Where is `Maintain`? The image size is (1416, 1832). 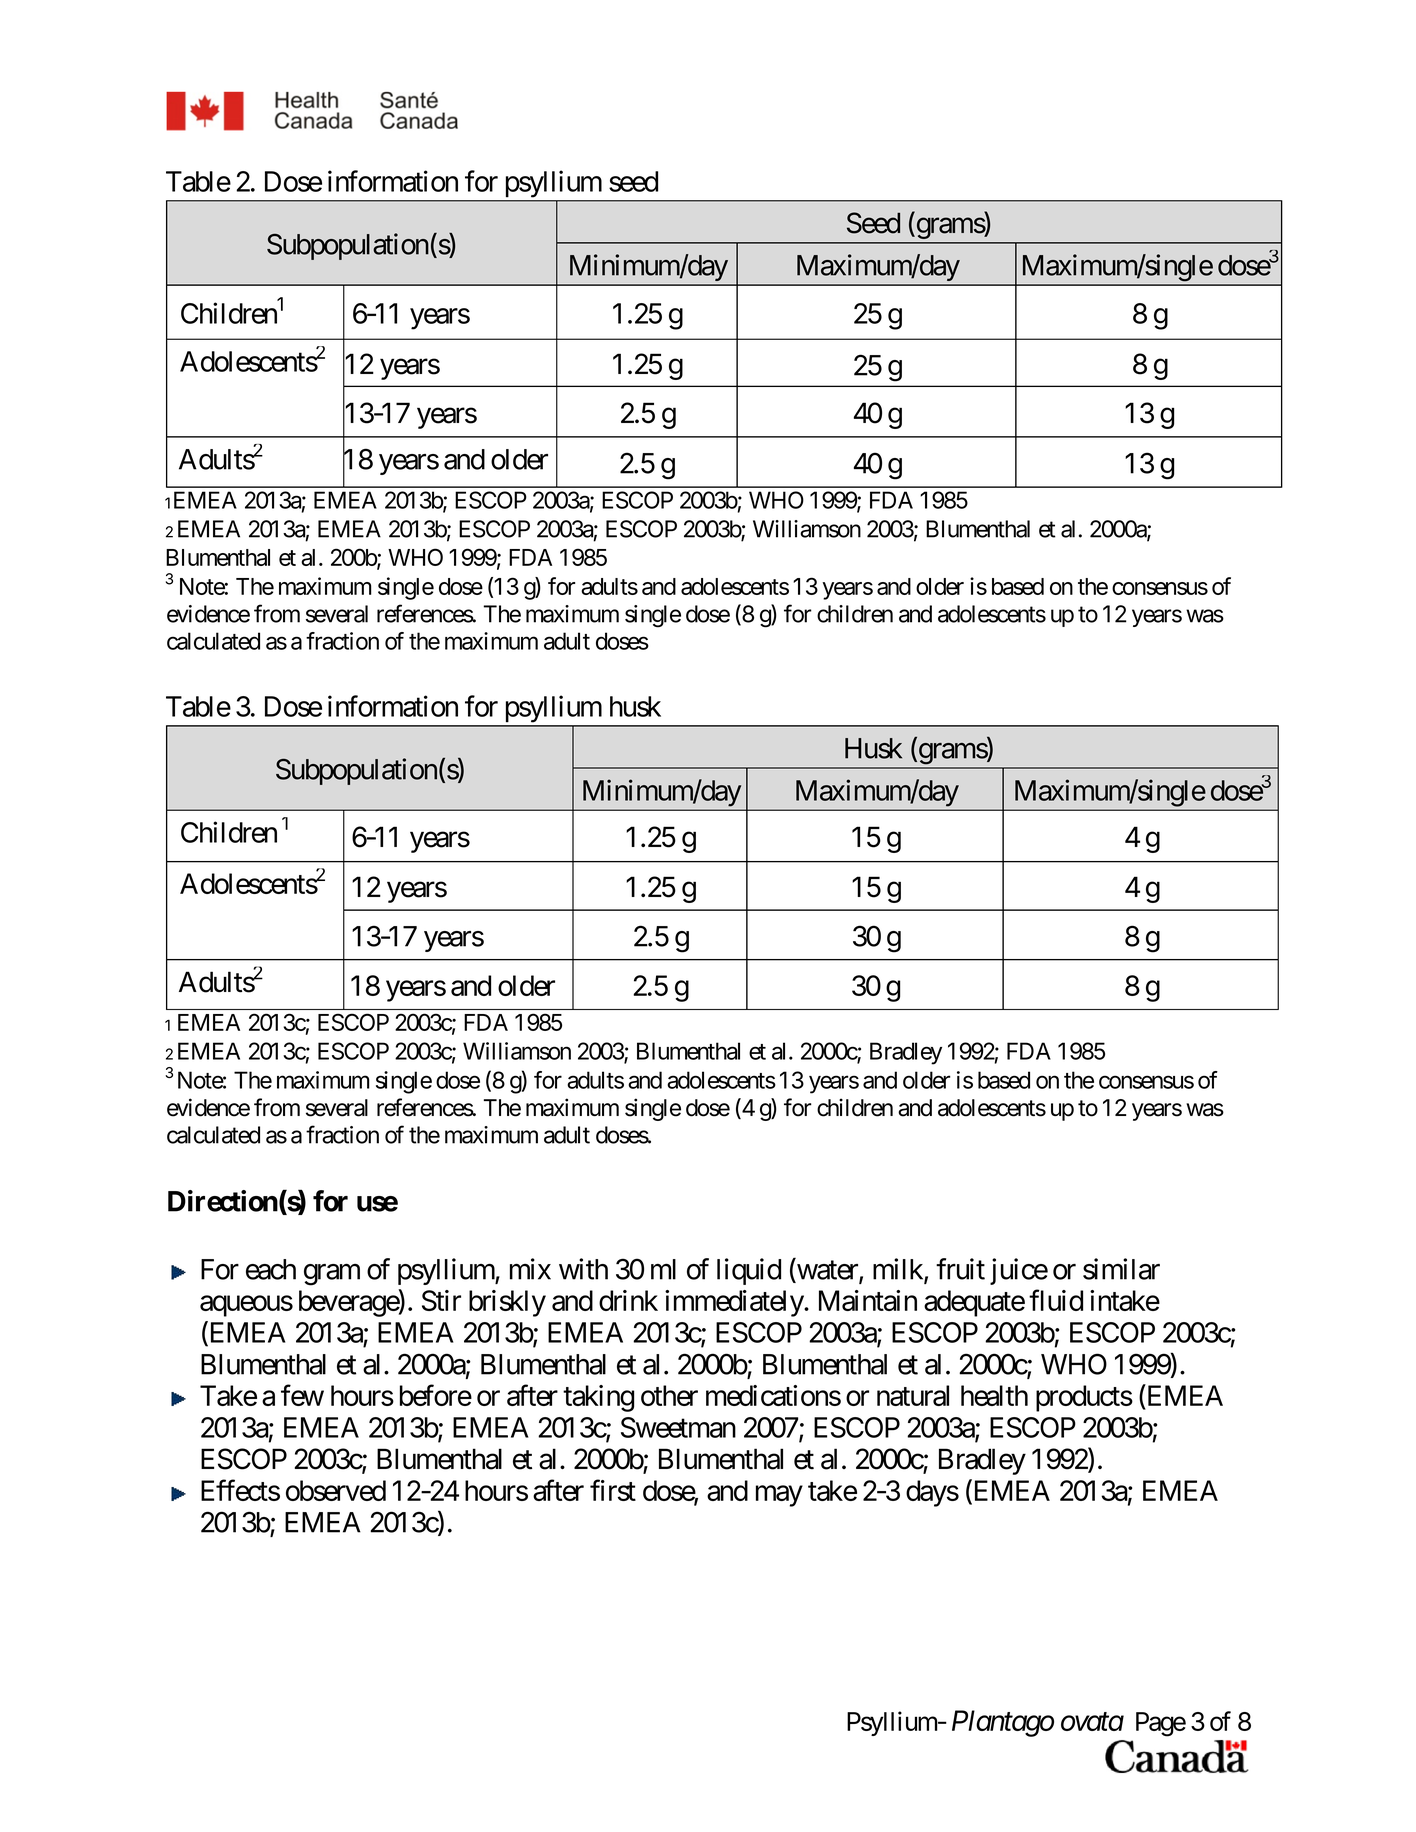
Maintain is located at coordinates (868, 1300).
